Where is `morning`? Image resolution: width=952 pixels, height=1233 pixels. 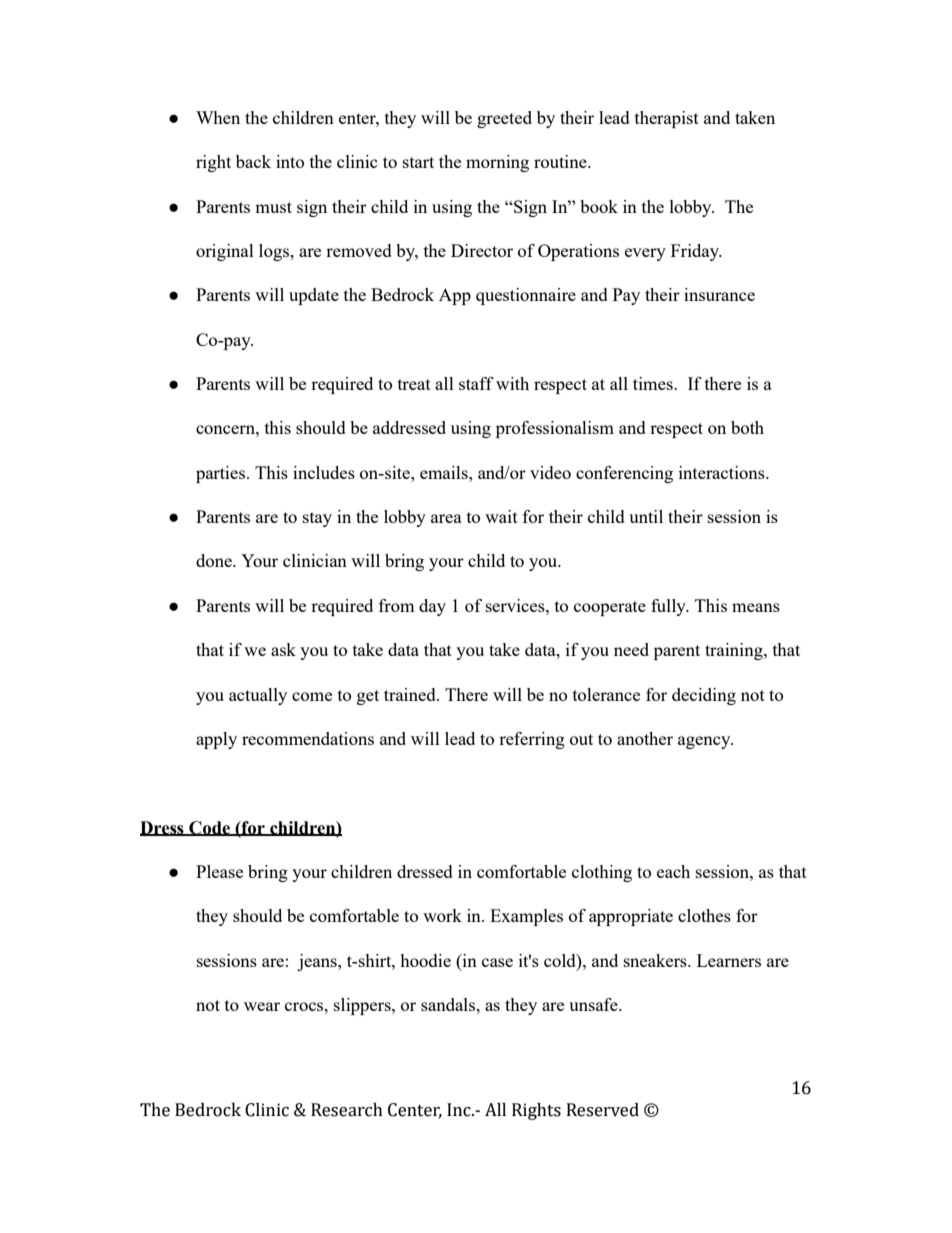 morning is located at coordinates (497, 163).
